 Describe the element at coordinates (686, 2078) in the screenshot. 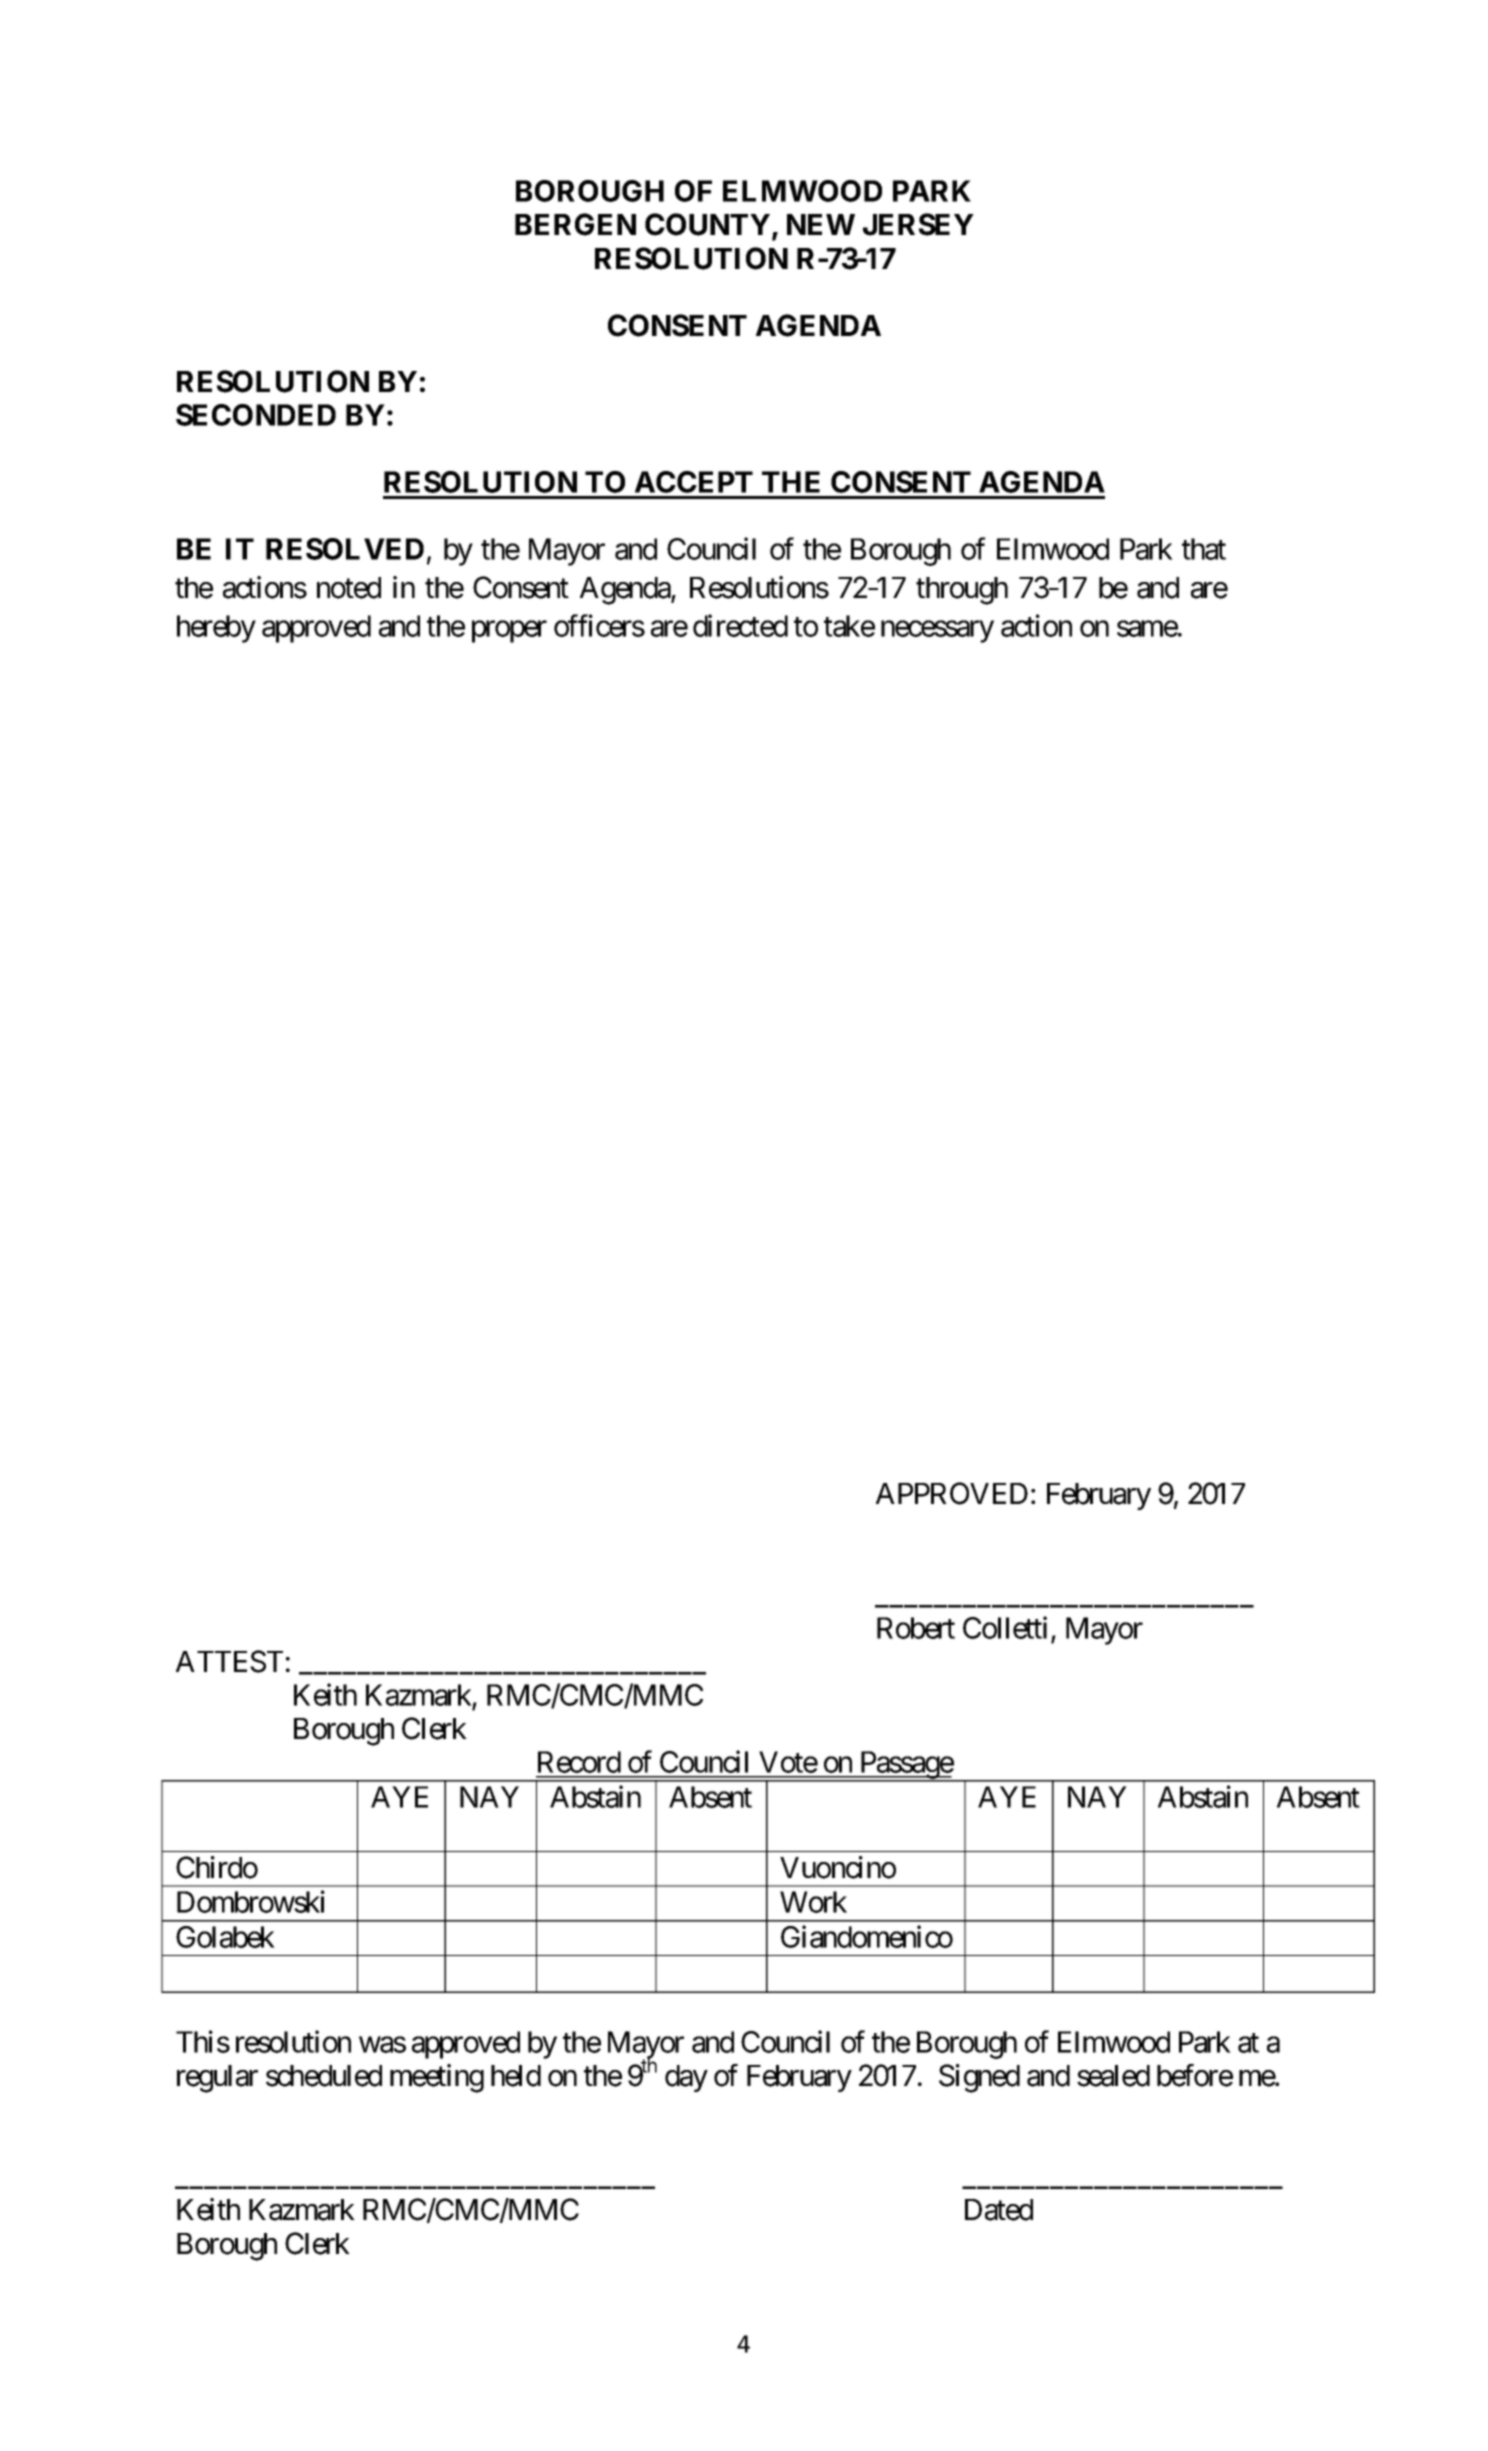

I see `day` at that location.
